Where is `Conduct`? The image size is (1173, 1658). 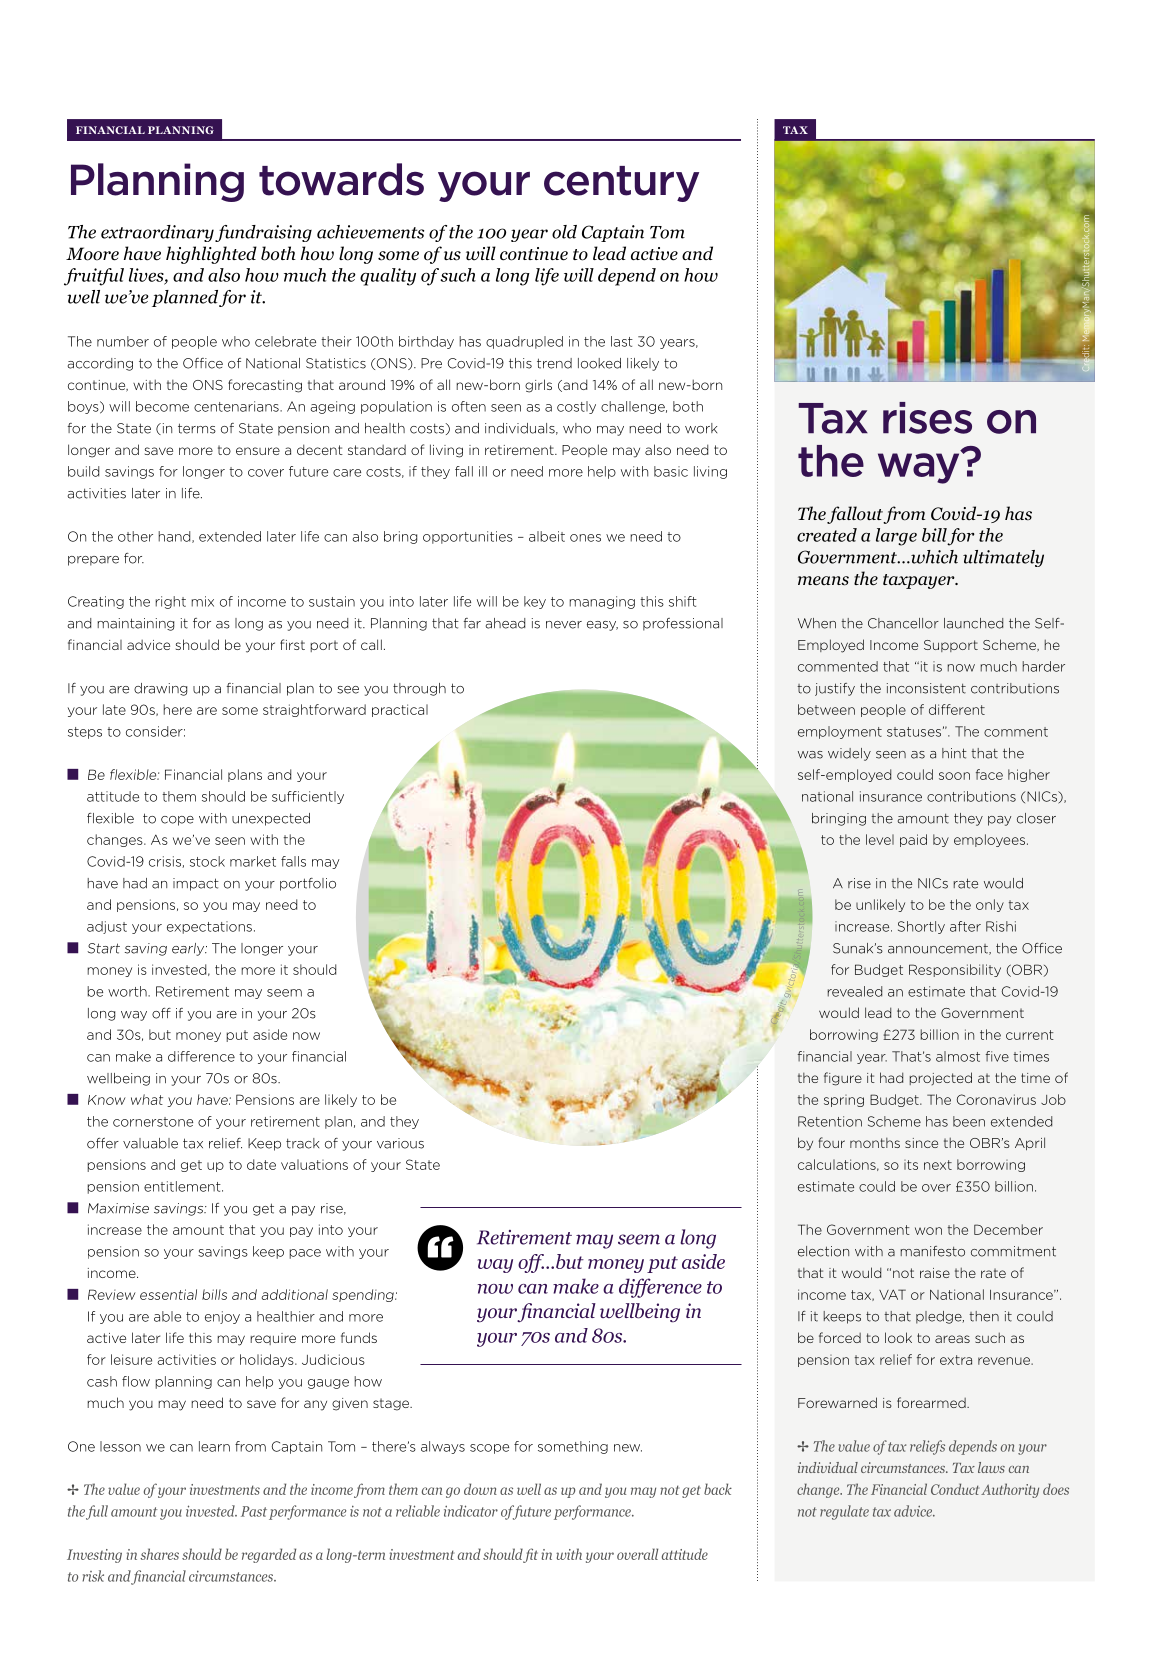
Conduct is located at coordinates (955, 1489).
